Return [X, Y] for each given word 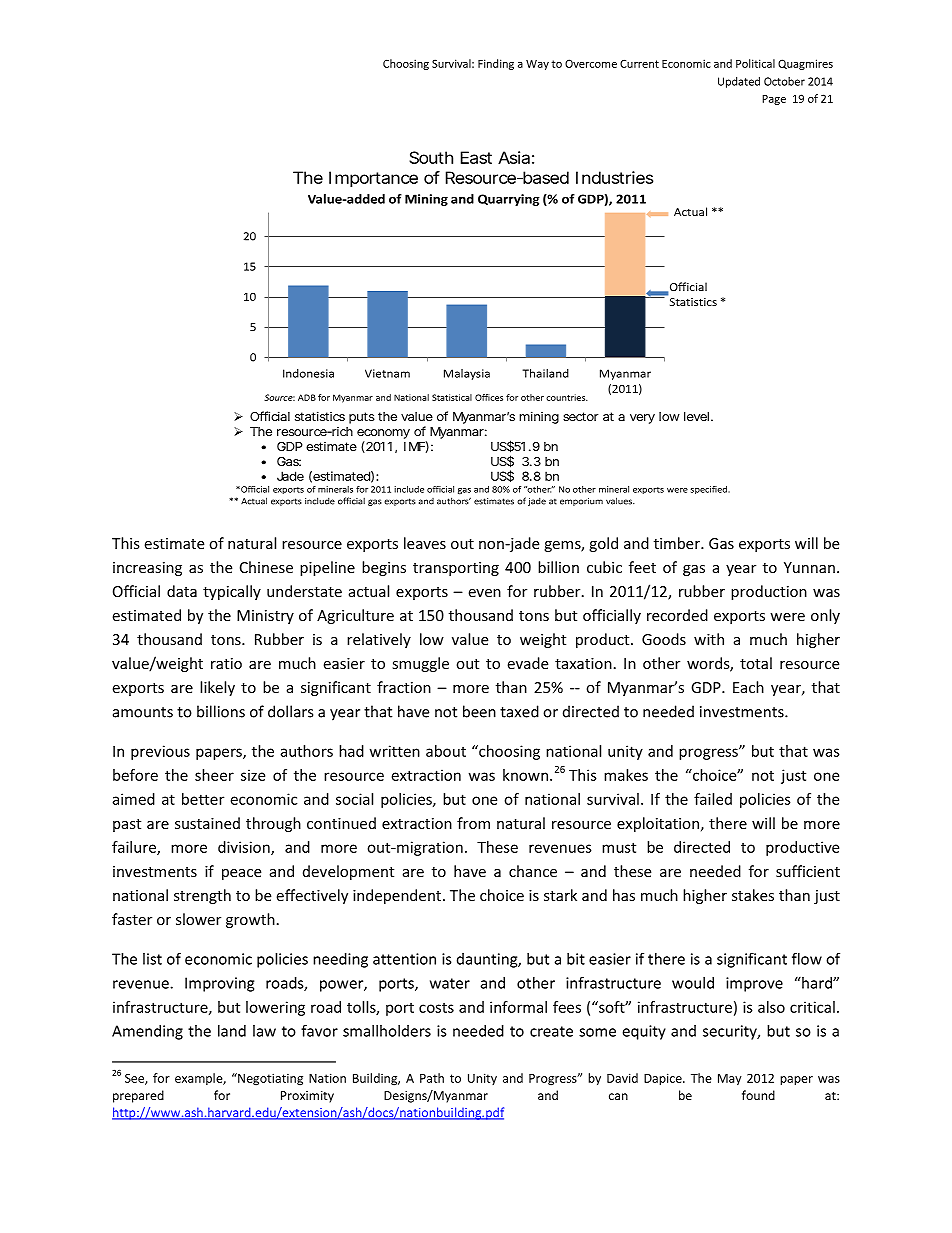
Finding [496, 64]
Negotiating [269, 1079]
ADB [307, 397]
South [431, 157]
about [446, 751]
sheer [214, 775]
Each [748, 687]
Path [432, 1078]
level [696, 416]
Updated [739, 82]
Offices [489, 397]
